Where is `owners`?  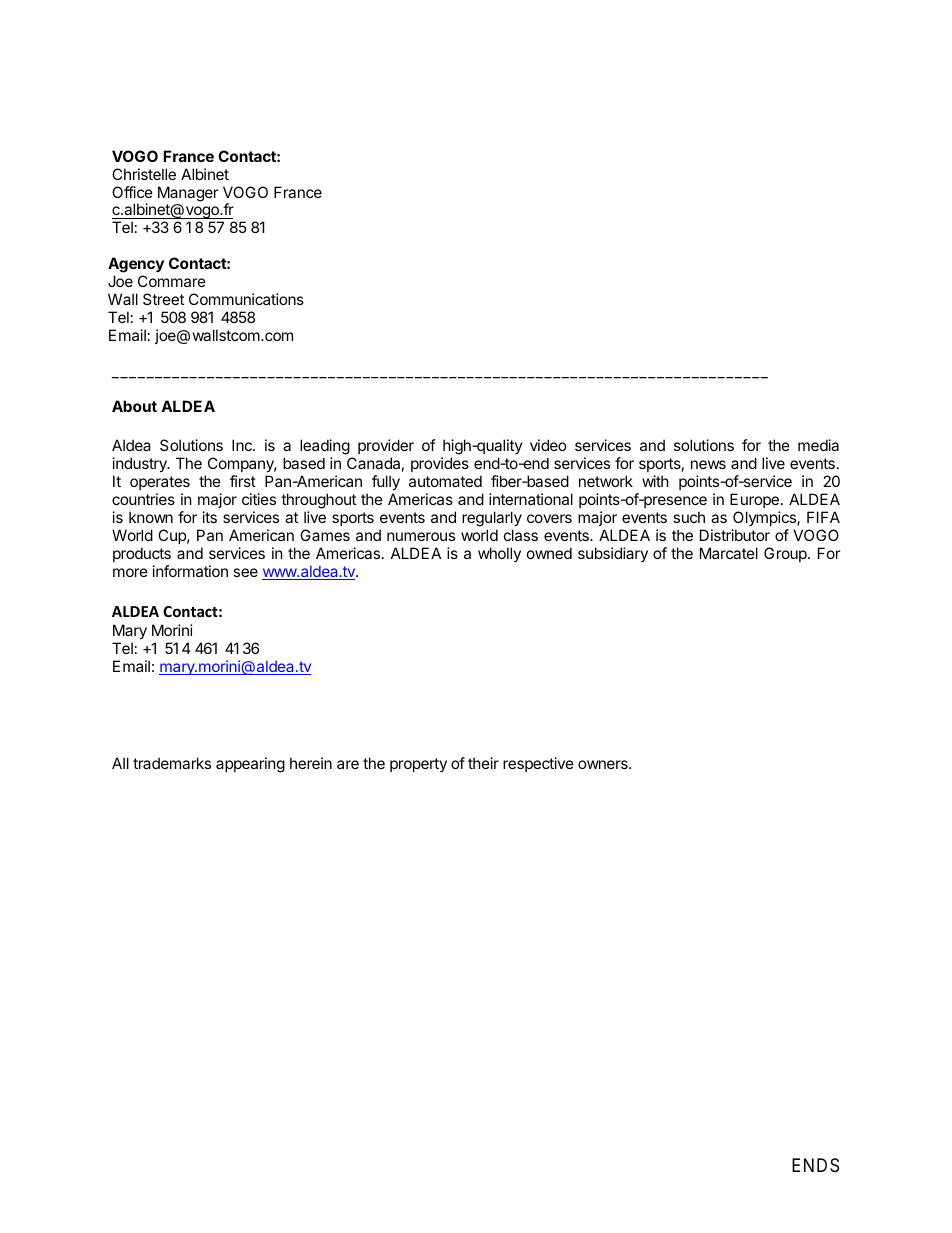
owners is located at coordinates (604, 764).
